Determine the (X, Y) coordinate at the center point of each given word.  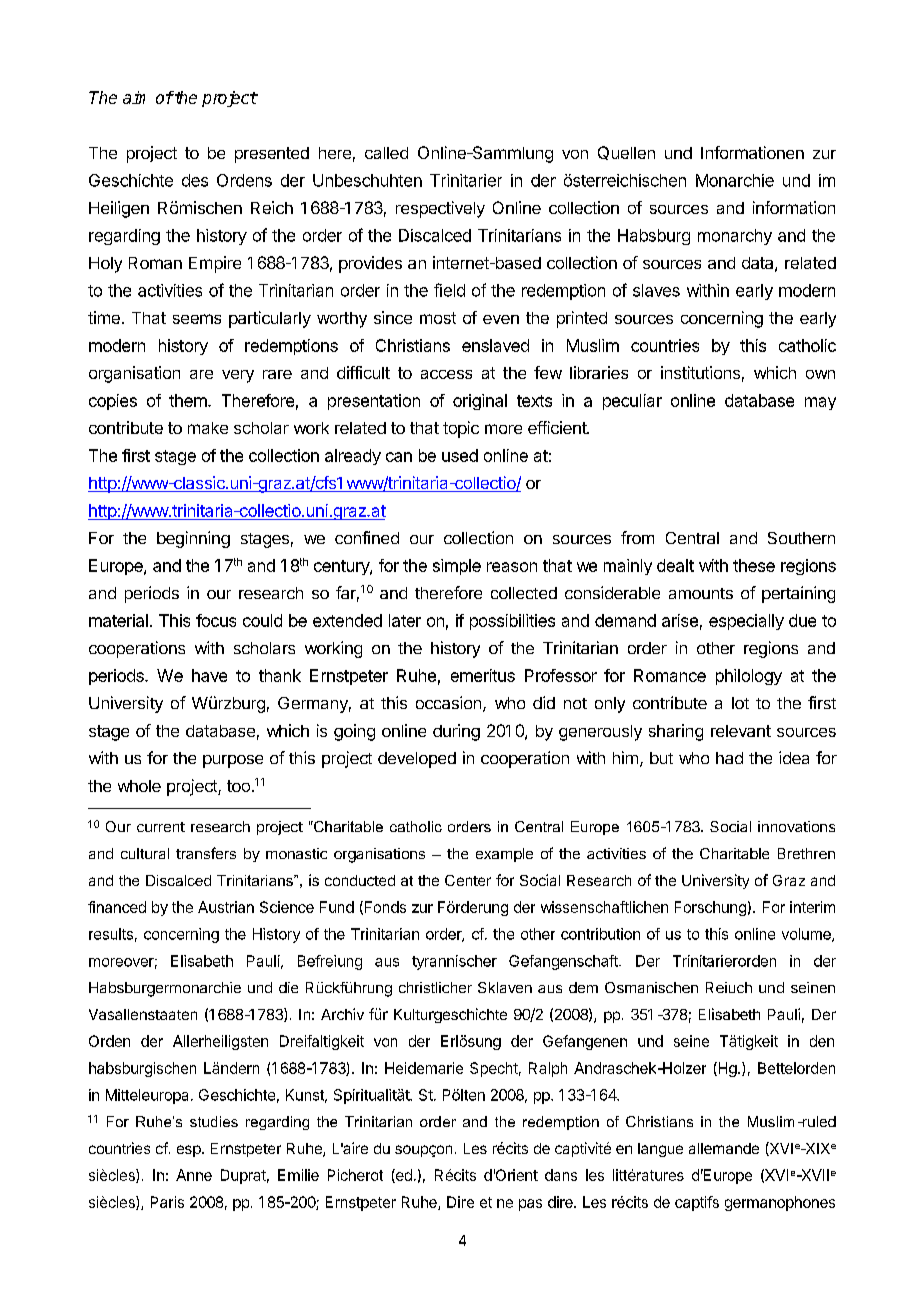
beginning (193, 539)
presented (272, 155)
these (754, 565)
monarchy (735, 237)
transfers (206, 853)
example (504, 855)
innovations (796, 826)
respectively (440, 209)
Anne (194, 1175)
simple (457, 567)
